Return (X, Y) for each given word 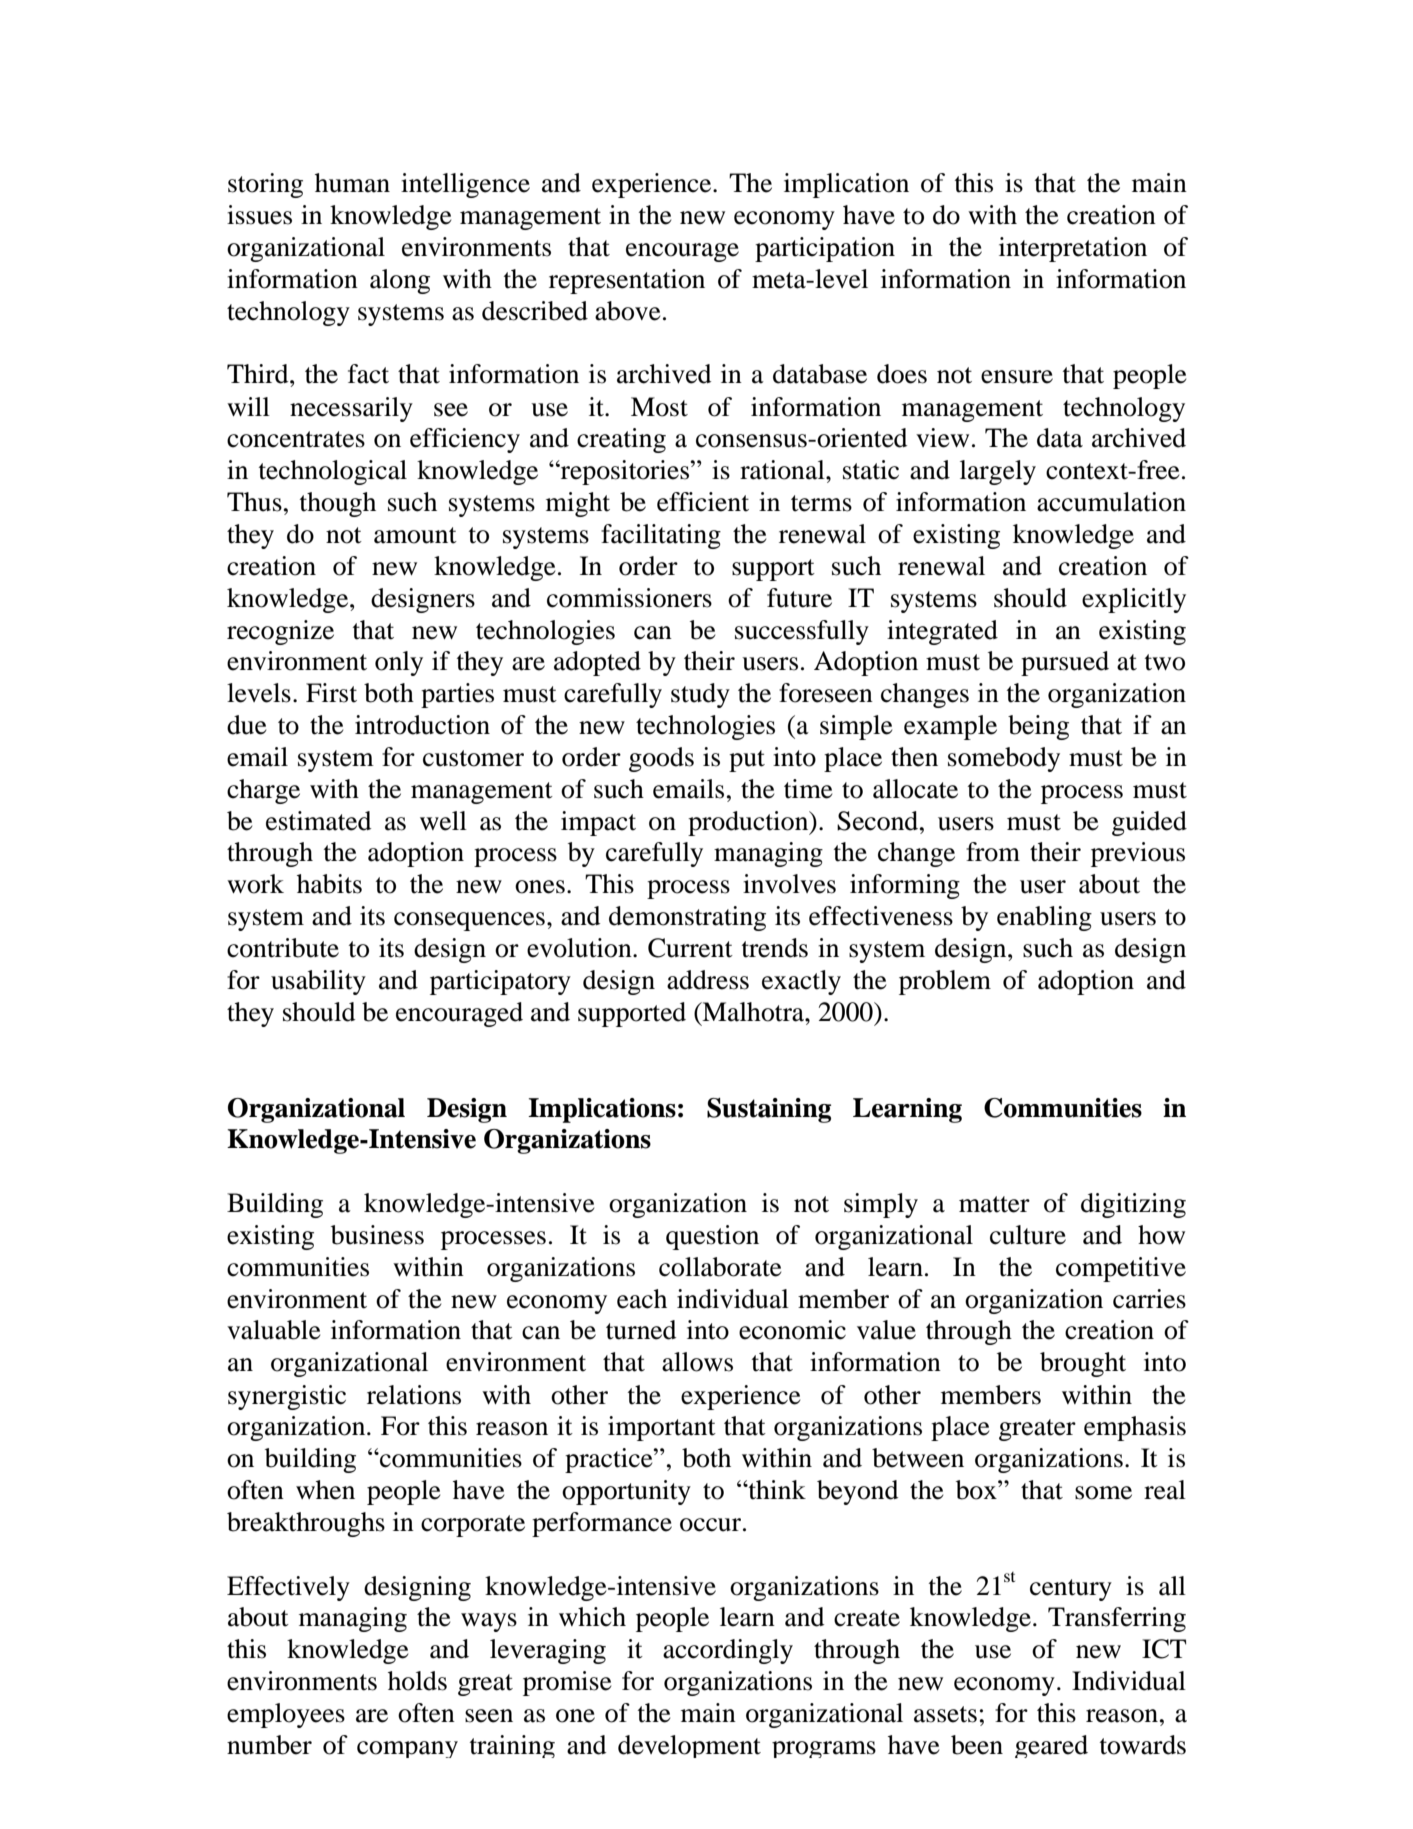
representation (627, 281)
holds (417, 1681)
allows (697, 1362)
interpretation (1073, 249)
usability (318, 982)
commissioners (629, 598)
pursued (1065, 663)
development (689, 1746)
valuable (274, 1330)
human (352, 183)
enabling (1044, 918)
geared (1051, 1746)
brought (1083, 1364)
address (708, 980)
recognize (280, 632)
